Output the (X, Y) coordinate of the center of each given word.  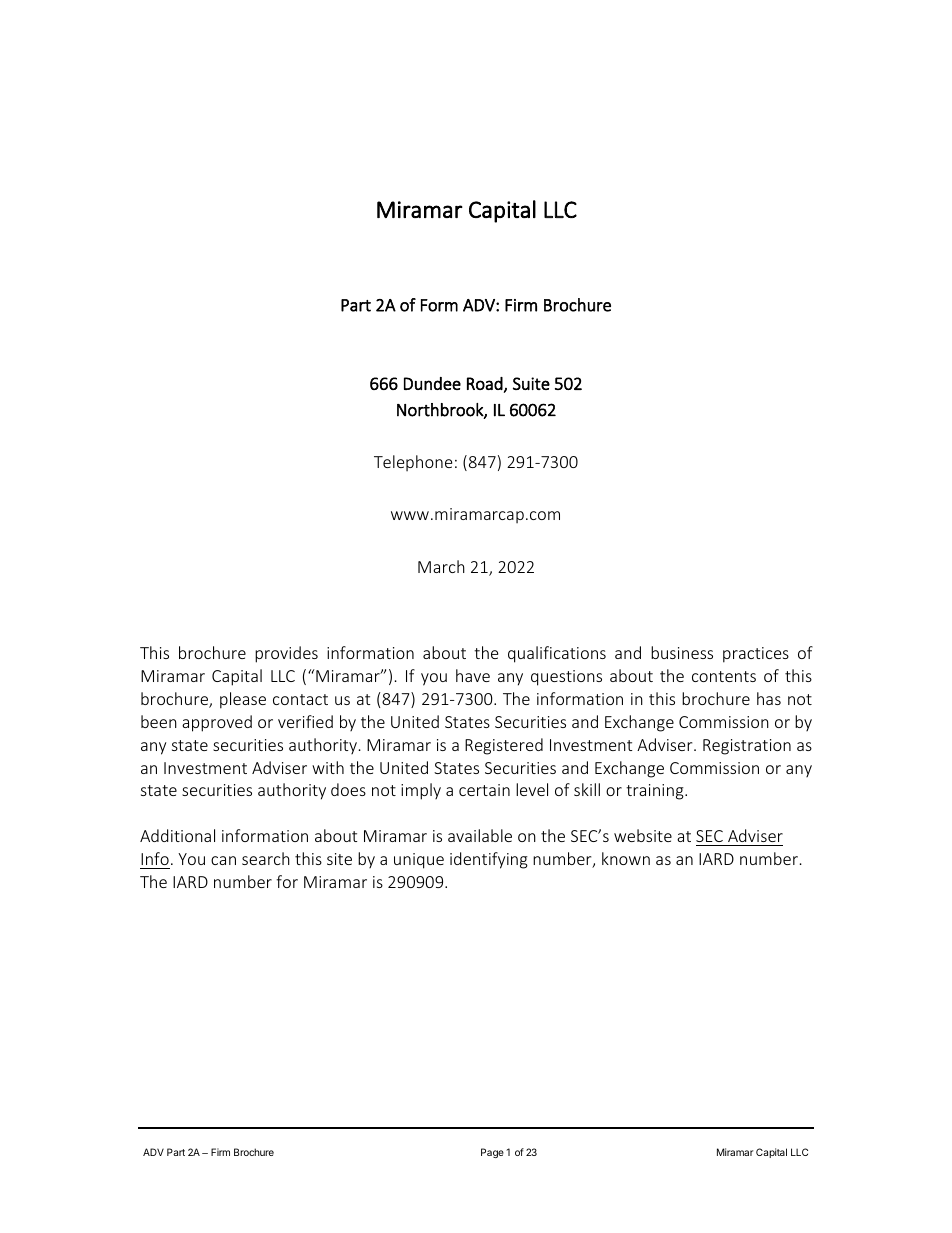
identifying (489, 860)
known (626, 858)
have (473, 675)
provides (286, 654)
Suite (531, 383)
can (223, 860)
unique (419, 861)
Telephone (413, 463)
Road (485, 383)
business (682, 652)
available (480, 835)
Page (492, 1153)
